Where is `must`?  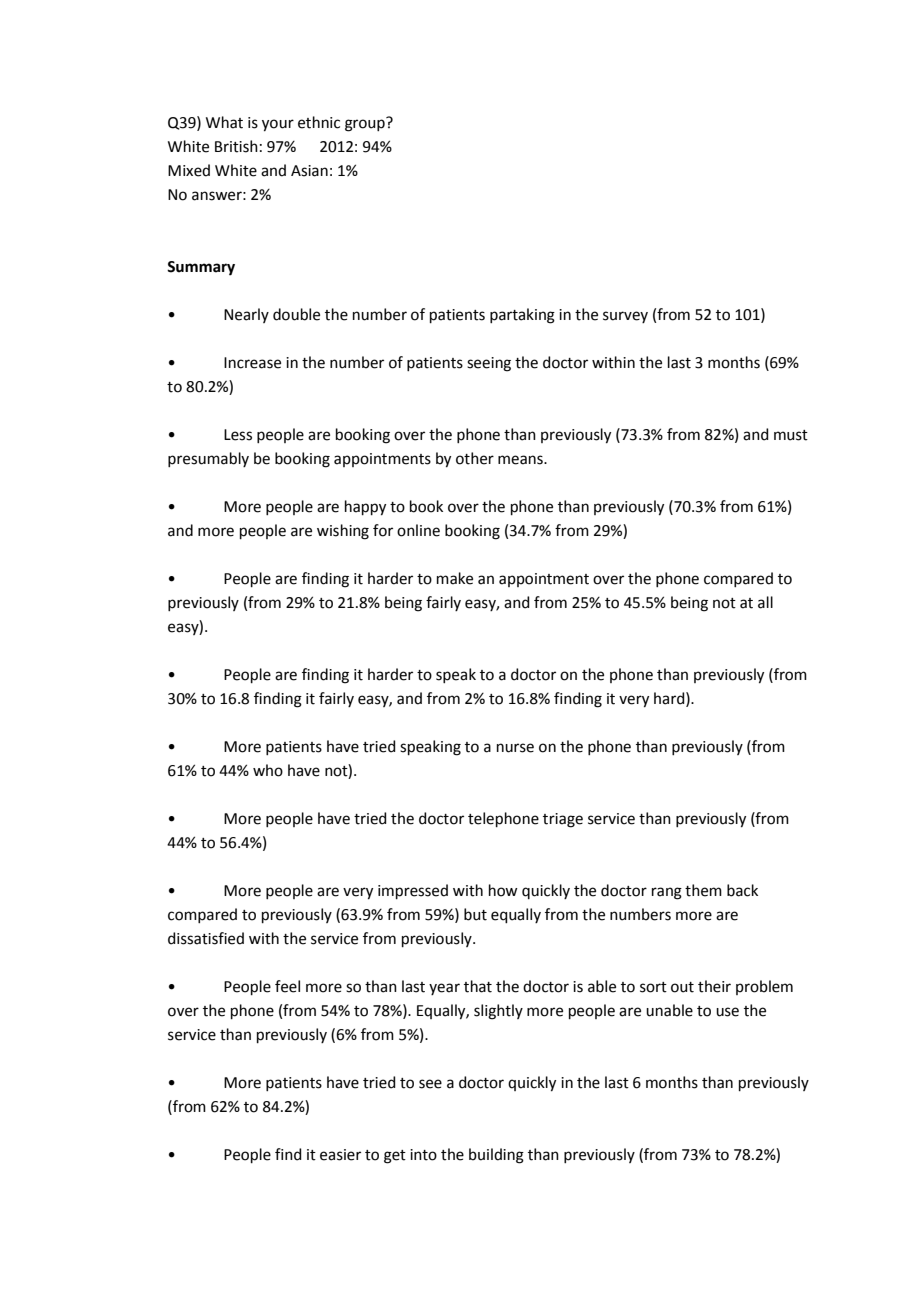 must is located at coordinates (791, 435).
